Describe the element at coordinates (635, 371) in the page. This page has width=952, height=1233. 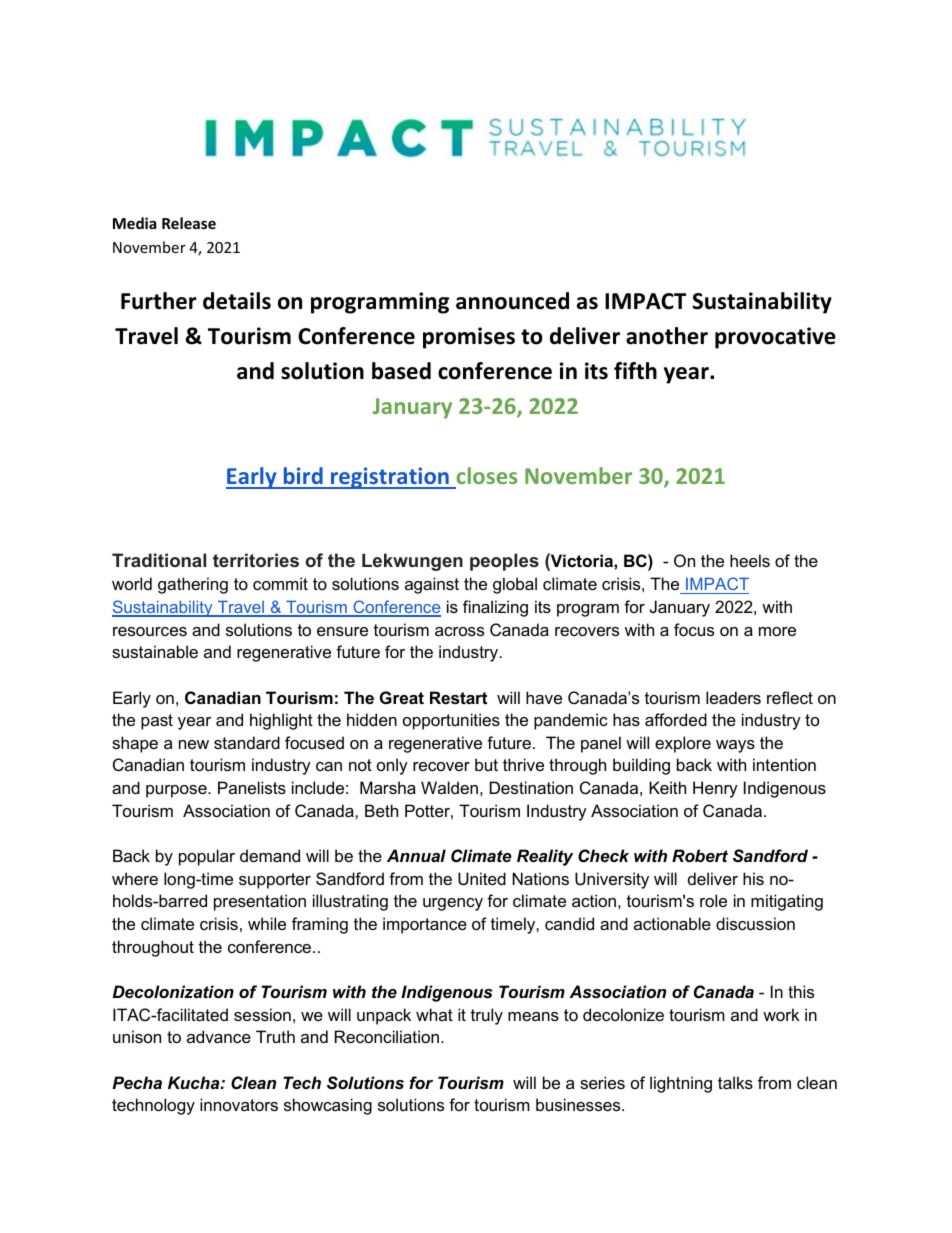
I see `fifth` at that location.
